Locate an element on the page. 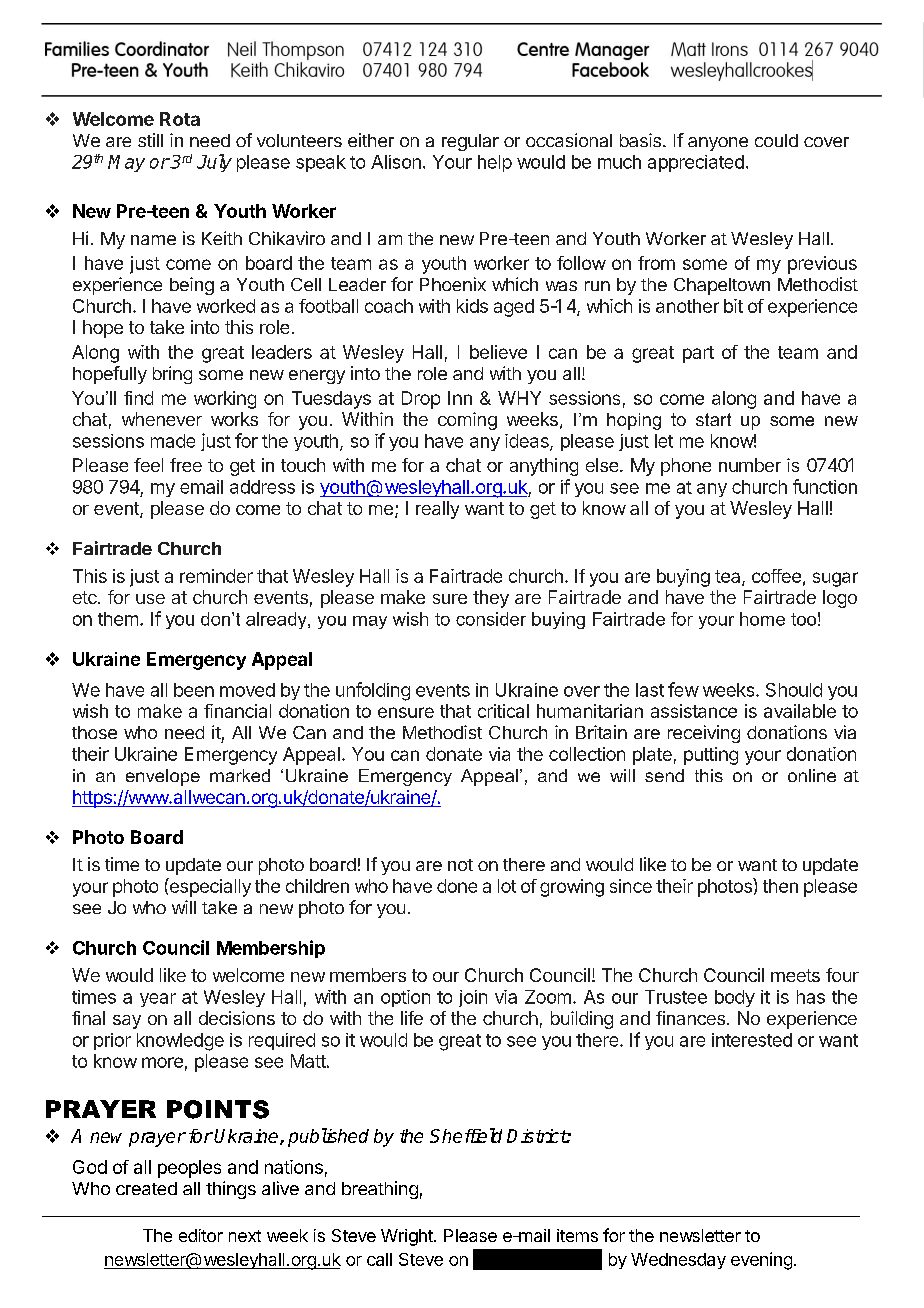 This document has height=1308, width=924. really is located at coordinates (437, 510).
